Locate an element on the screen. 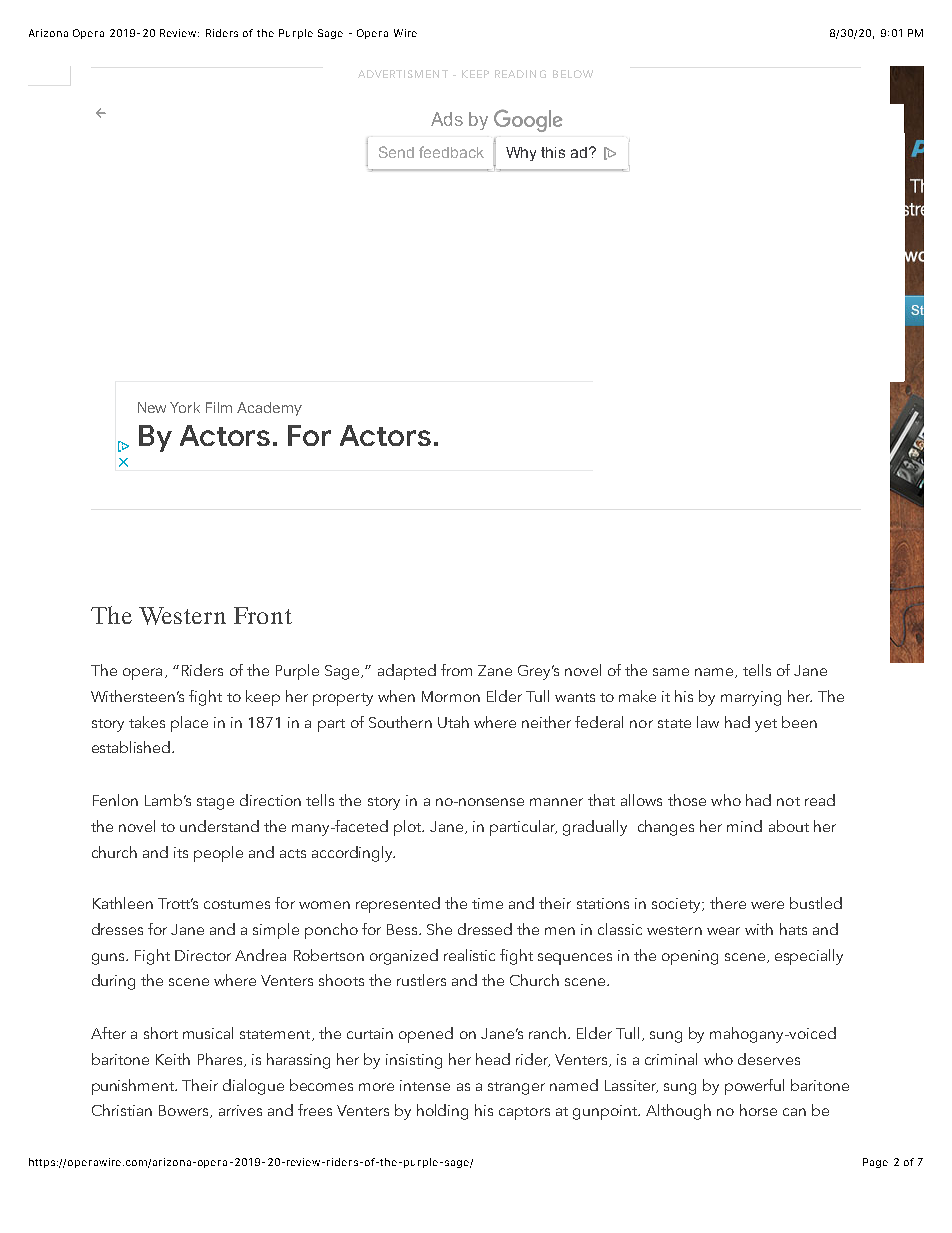 The image size is (952, 1233). Zane is located at coordinates (495, 670).
